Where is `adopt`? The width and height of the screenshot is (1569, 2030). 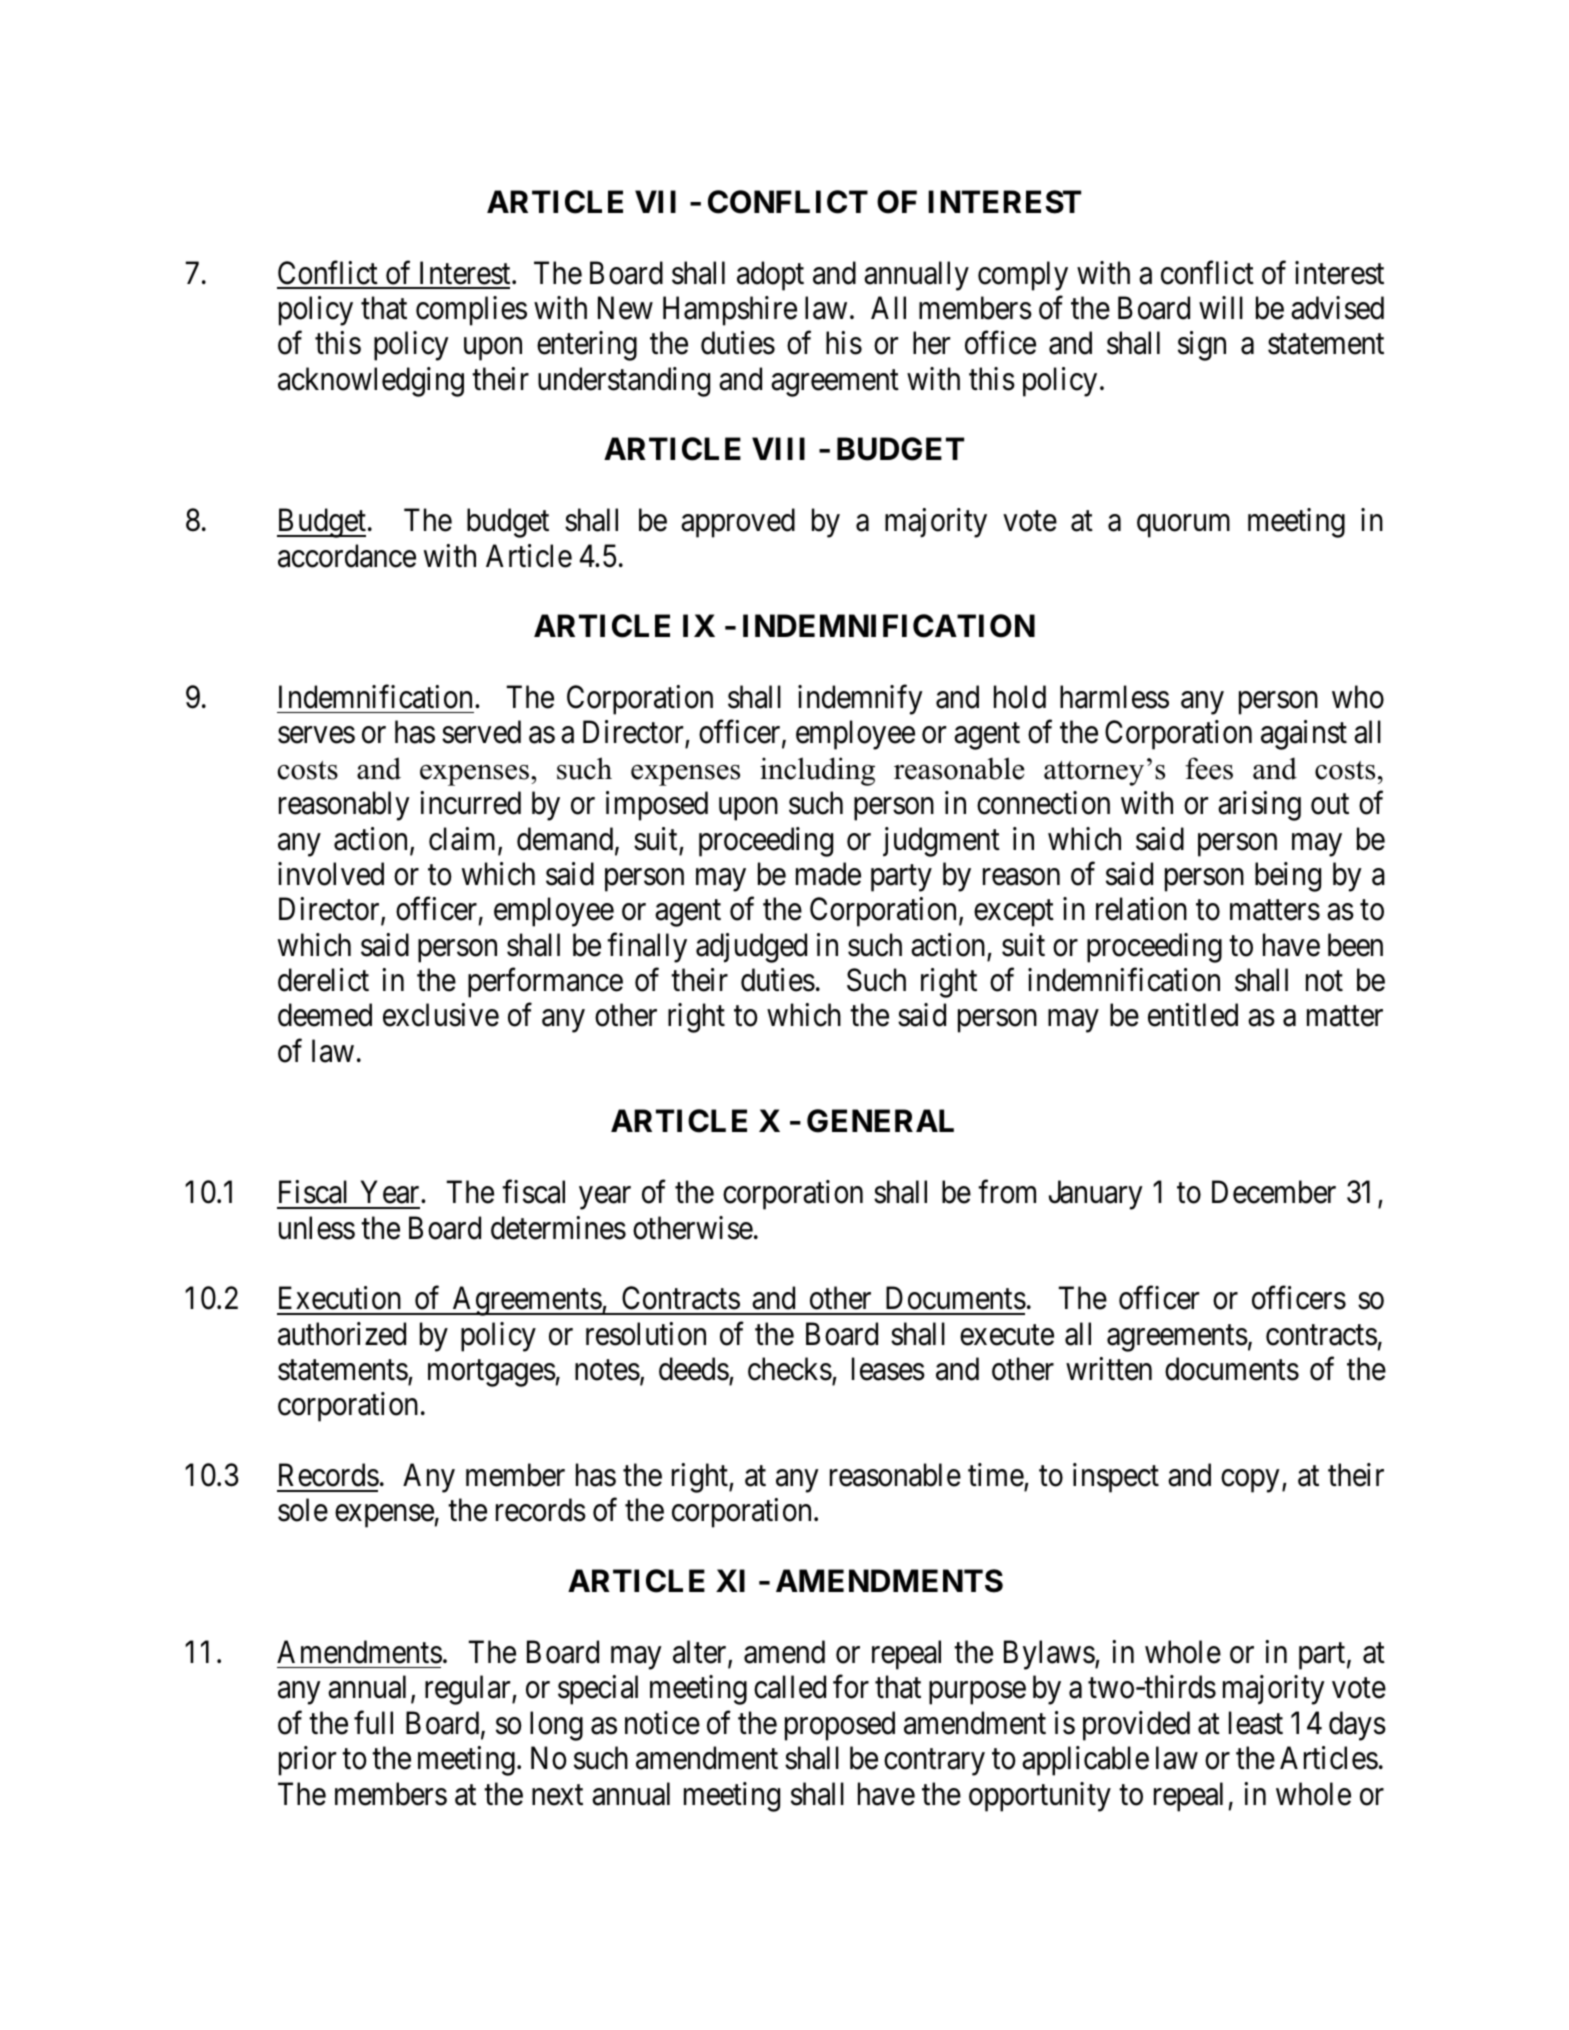 adopt is located at coordinates (770, 276).
